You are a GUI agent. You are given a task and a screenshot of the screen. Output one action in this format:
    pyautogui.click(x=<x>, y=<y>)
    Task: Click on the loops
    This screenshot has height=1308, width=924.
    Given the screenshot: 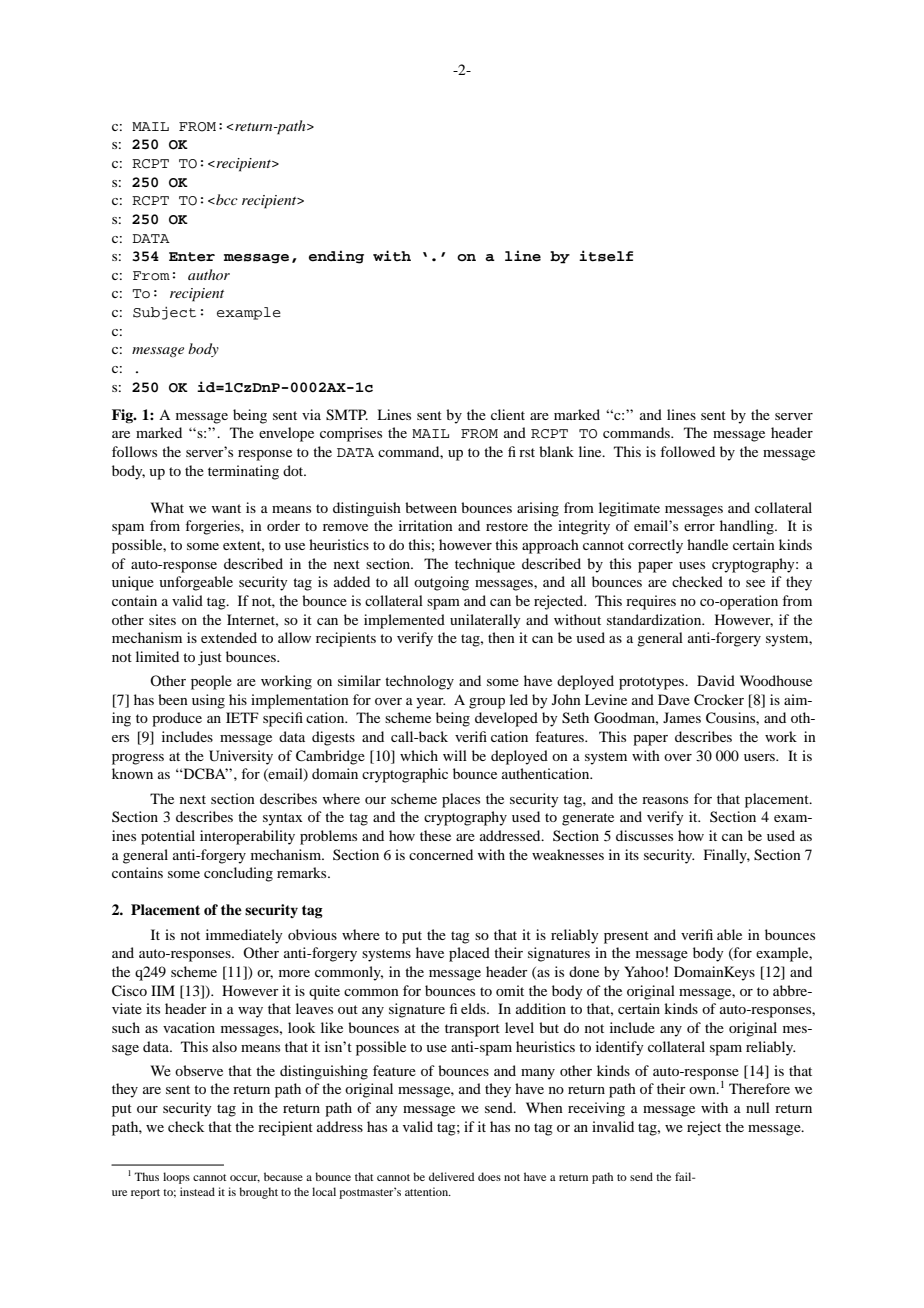 What is the action you would take?
    pyautogui.click(x=176, y=1178)
